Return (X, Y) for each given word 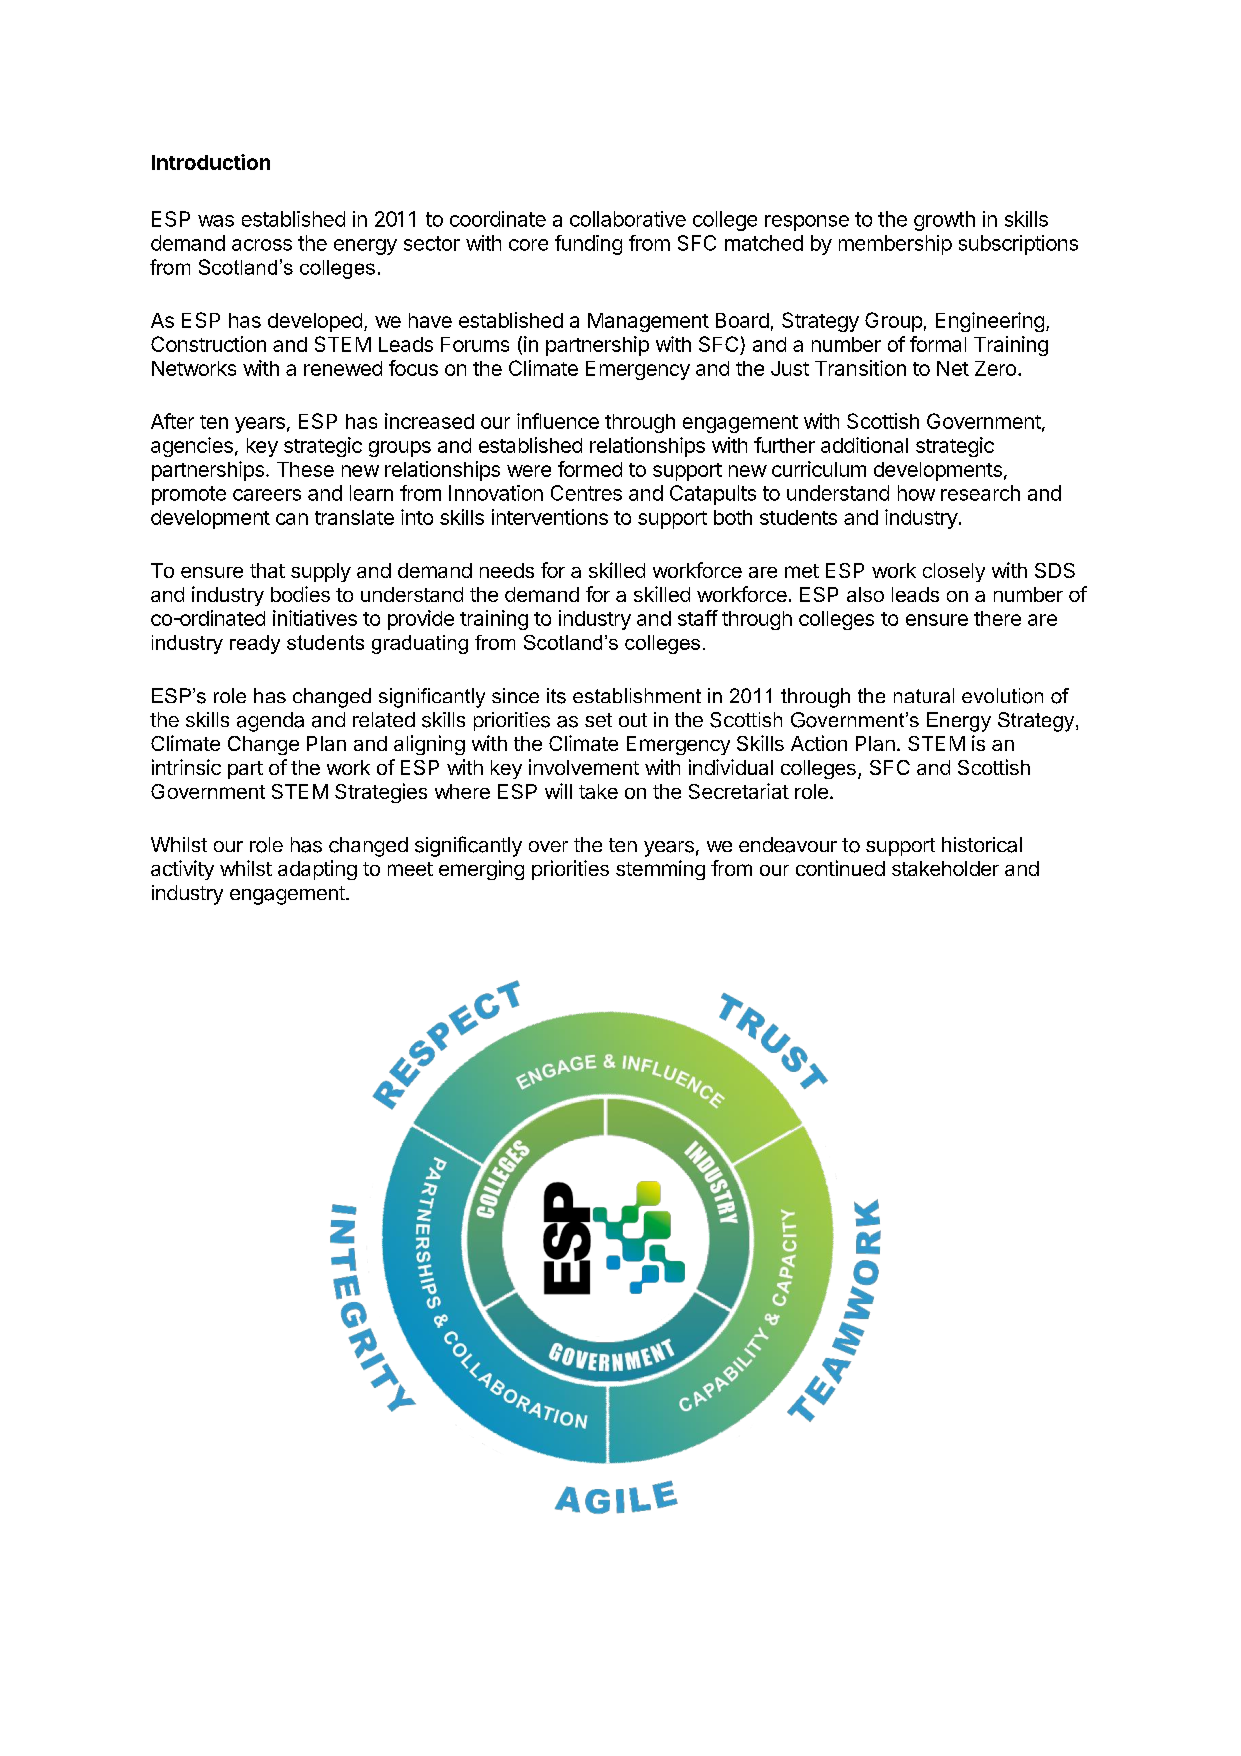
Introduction (211, 162)
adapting (317, 870)
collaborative (628, 219)
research (980, 493)
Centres (586, 493)
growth (944, 221)
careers (267, 495)
